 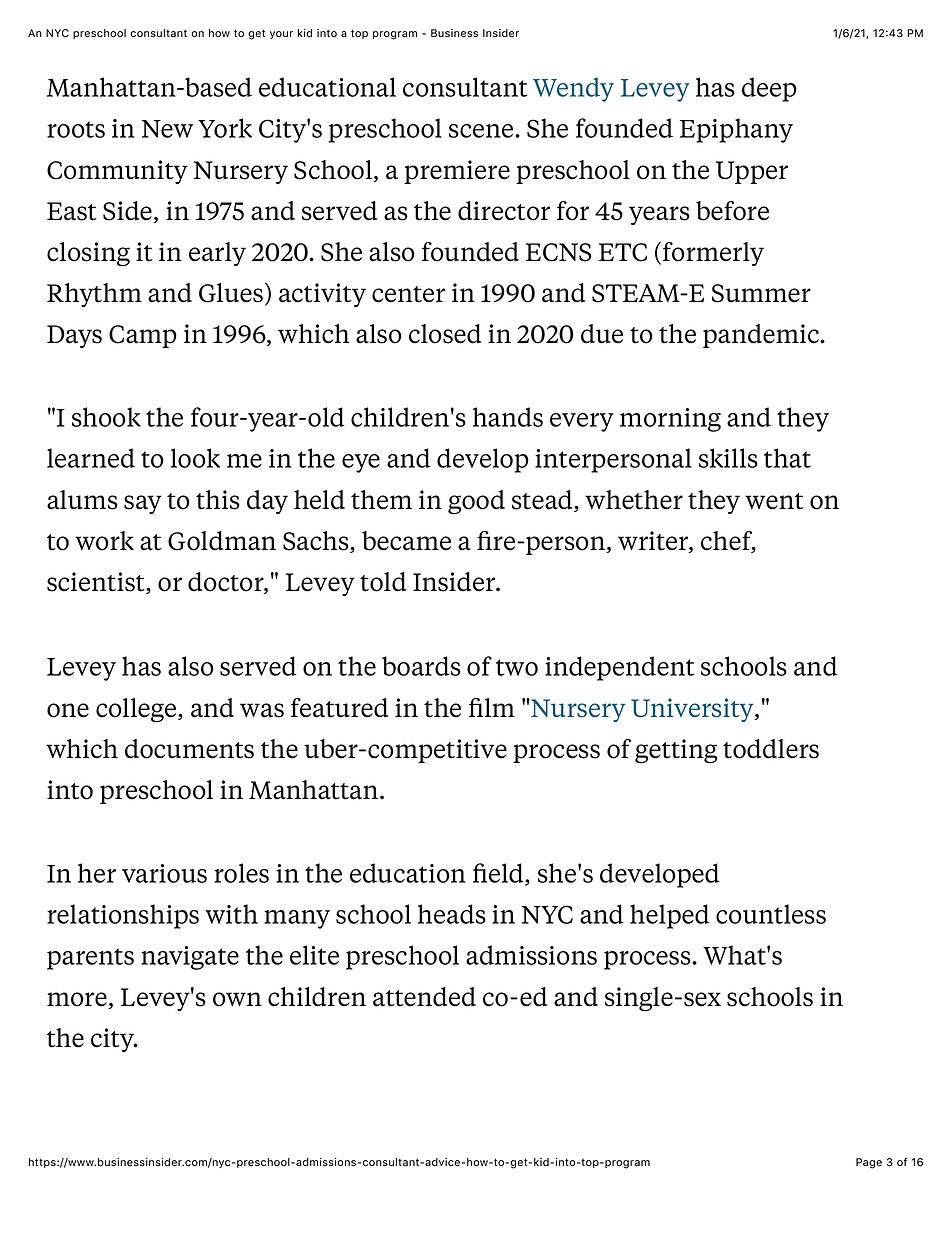 I want to click on New, so click(x=167, y=129).
